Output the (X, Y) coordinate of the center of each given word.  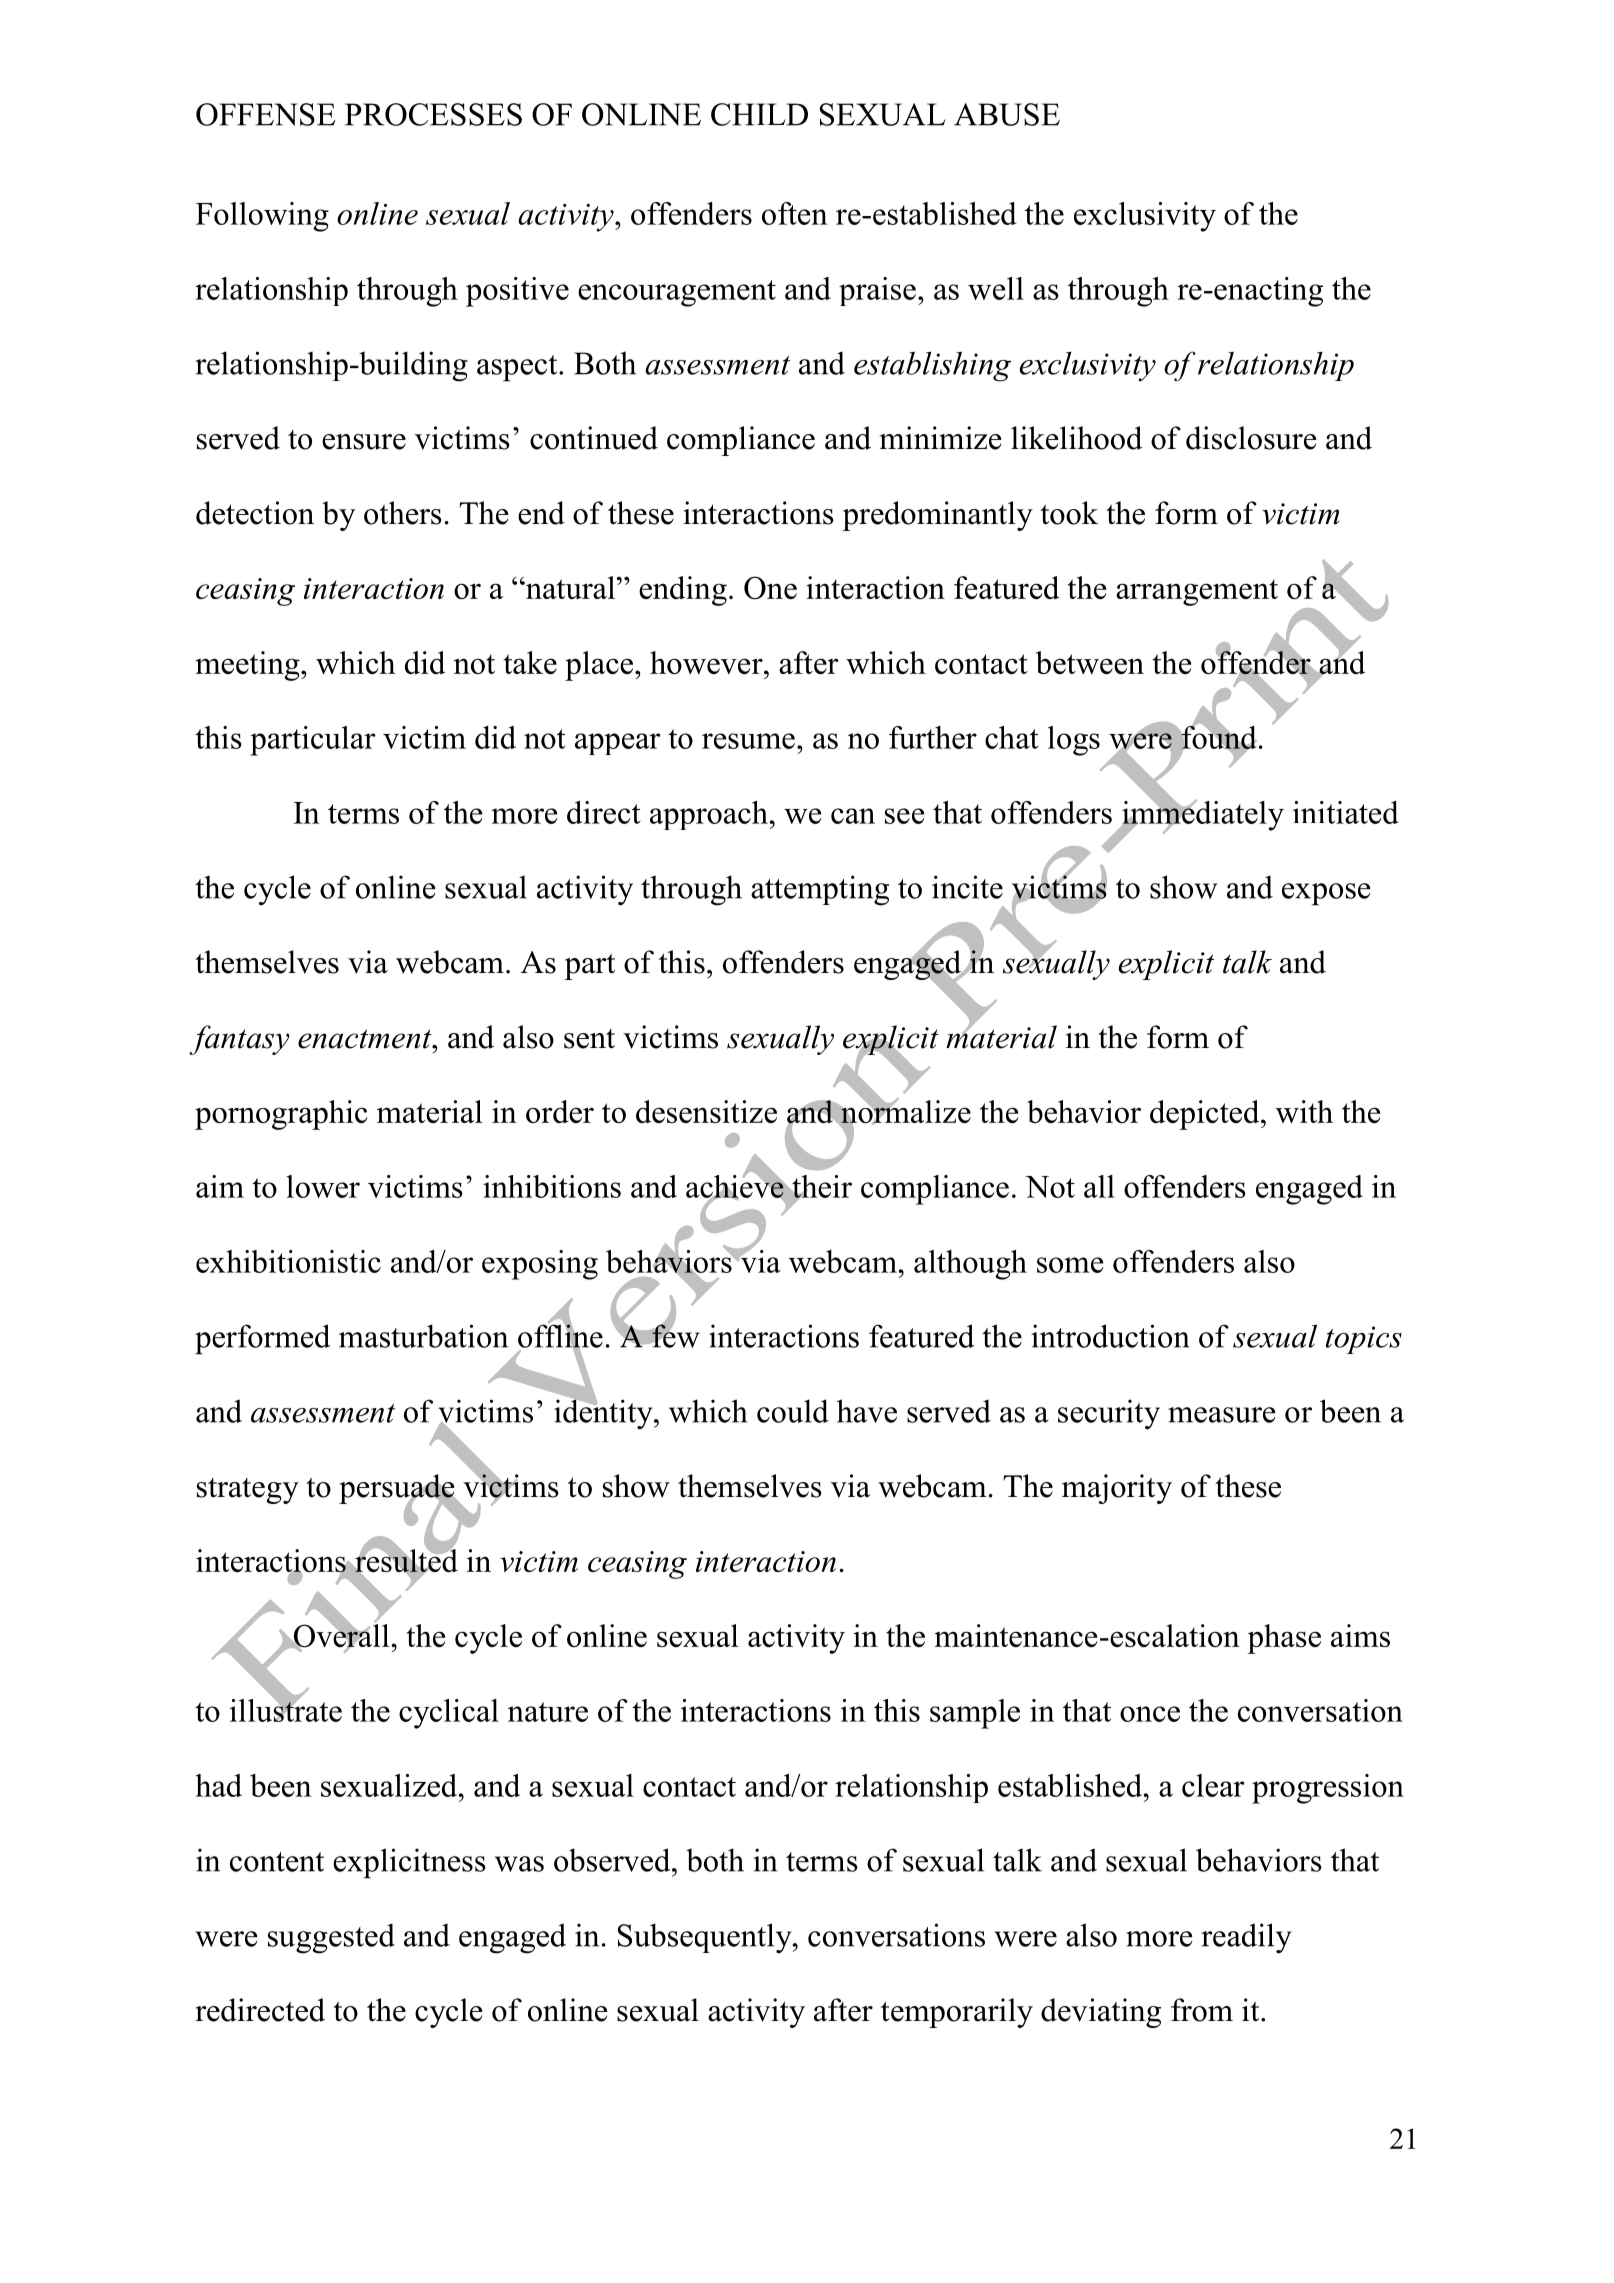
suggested (331, 1938)
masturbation (423, 1336)
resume (748, 741)
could (793, 1411)
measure (1222, 1415)
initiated (1345, 812)
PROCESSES (433, 114)
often (794, 213)
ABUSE (1007, 114)
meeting (248, 666)
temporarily (957, 2013)
